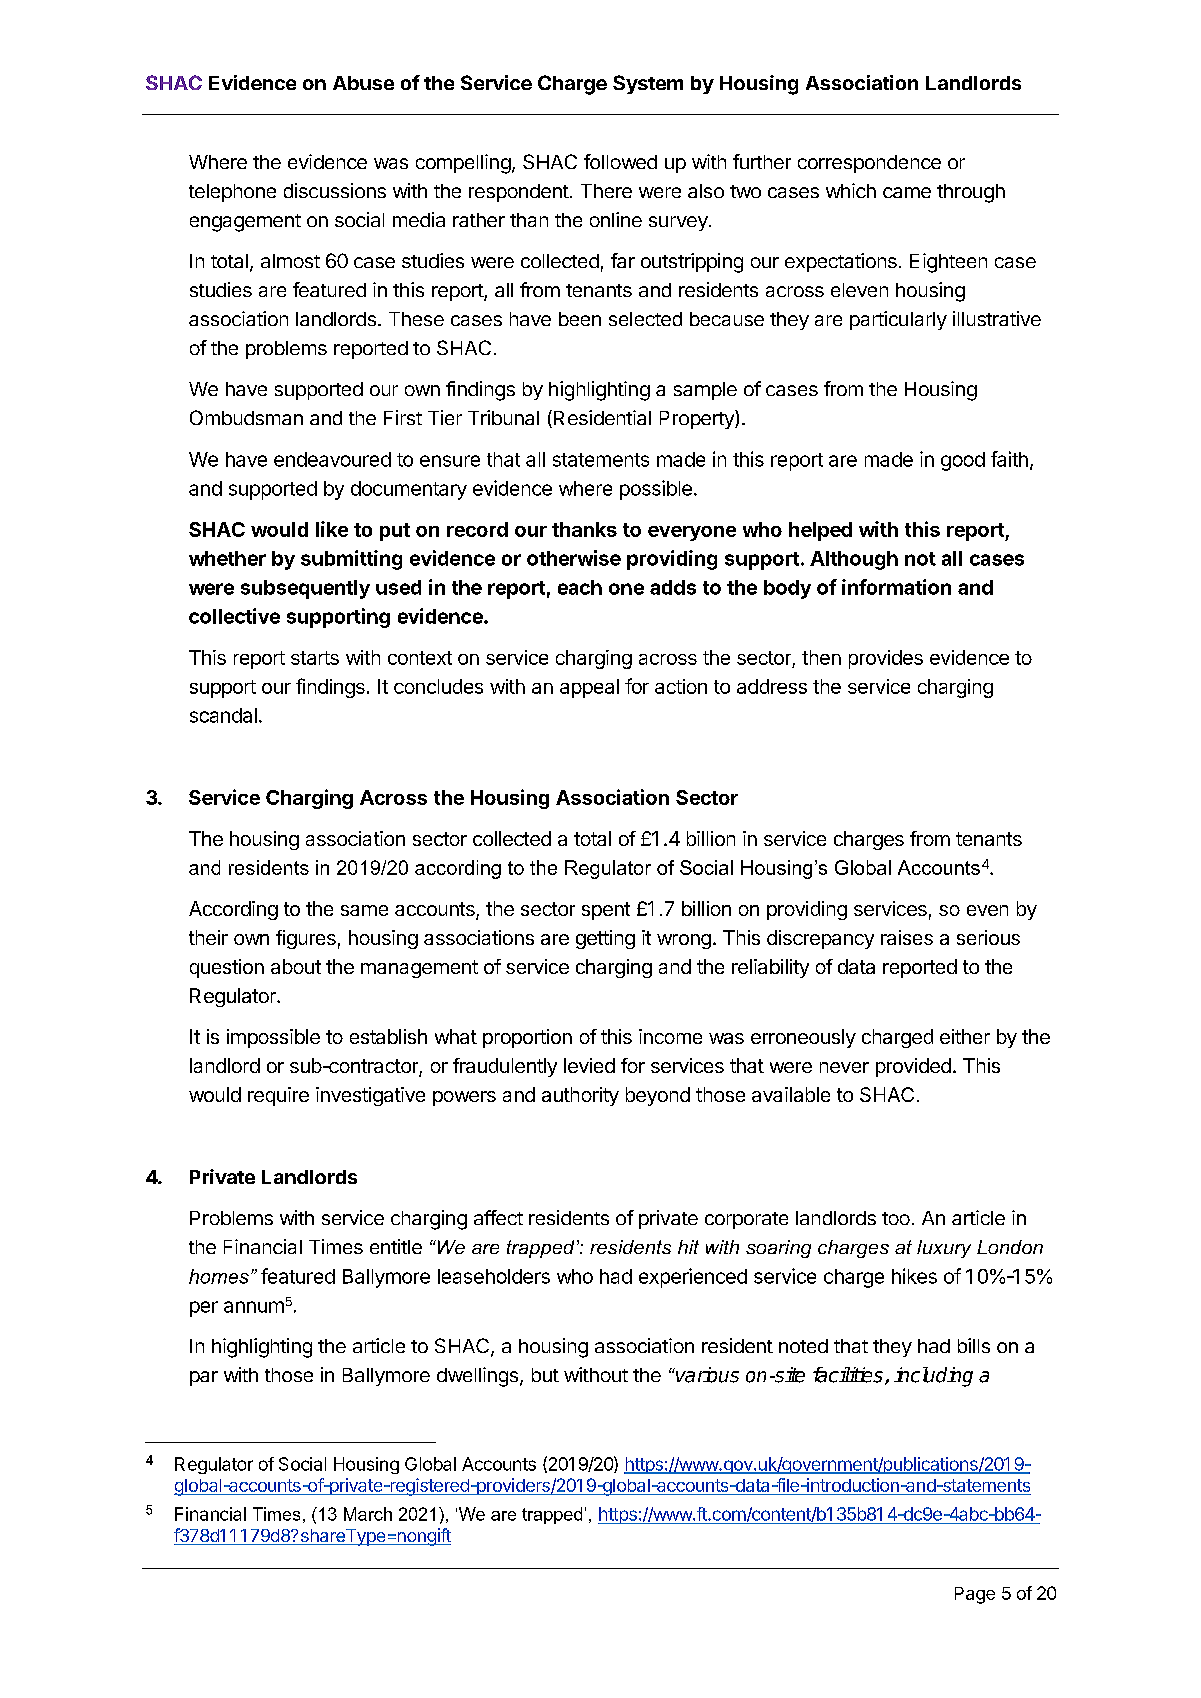  Describe the element at coordinates (907, 937) in the screenshot. I see `raises` at that location.
